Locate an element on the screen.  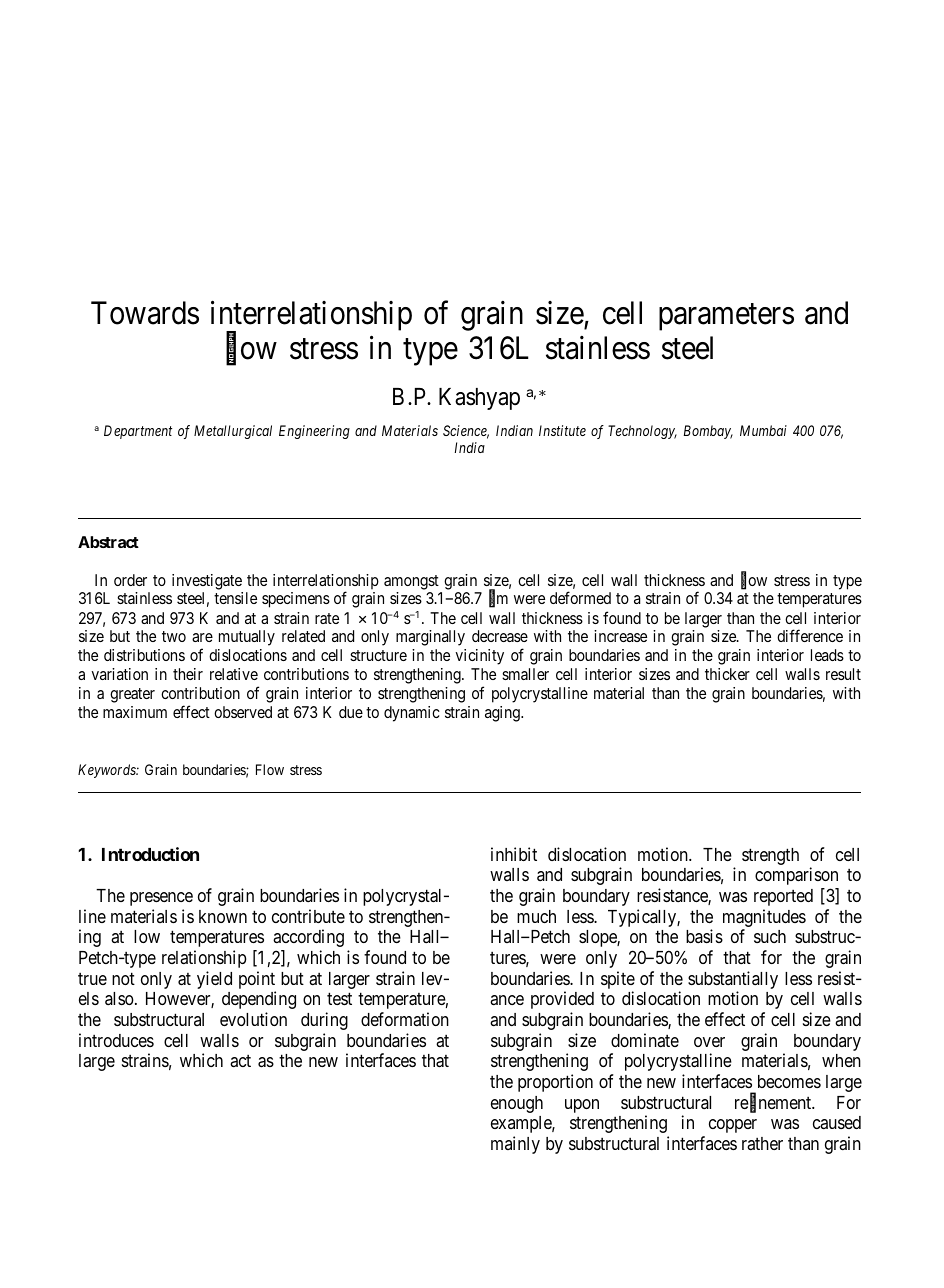
inhibit is located at coordinates (514, 854).
